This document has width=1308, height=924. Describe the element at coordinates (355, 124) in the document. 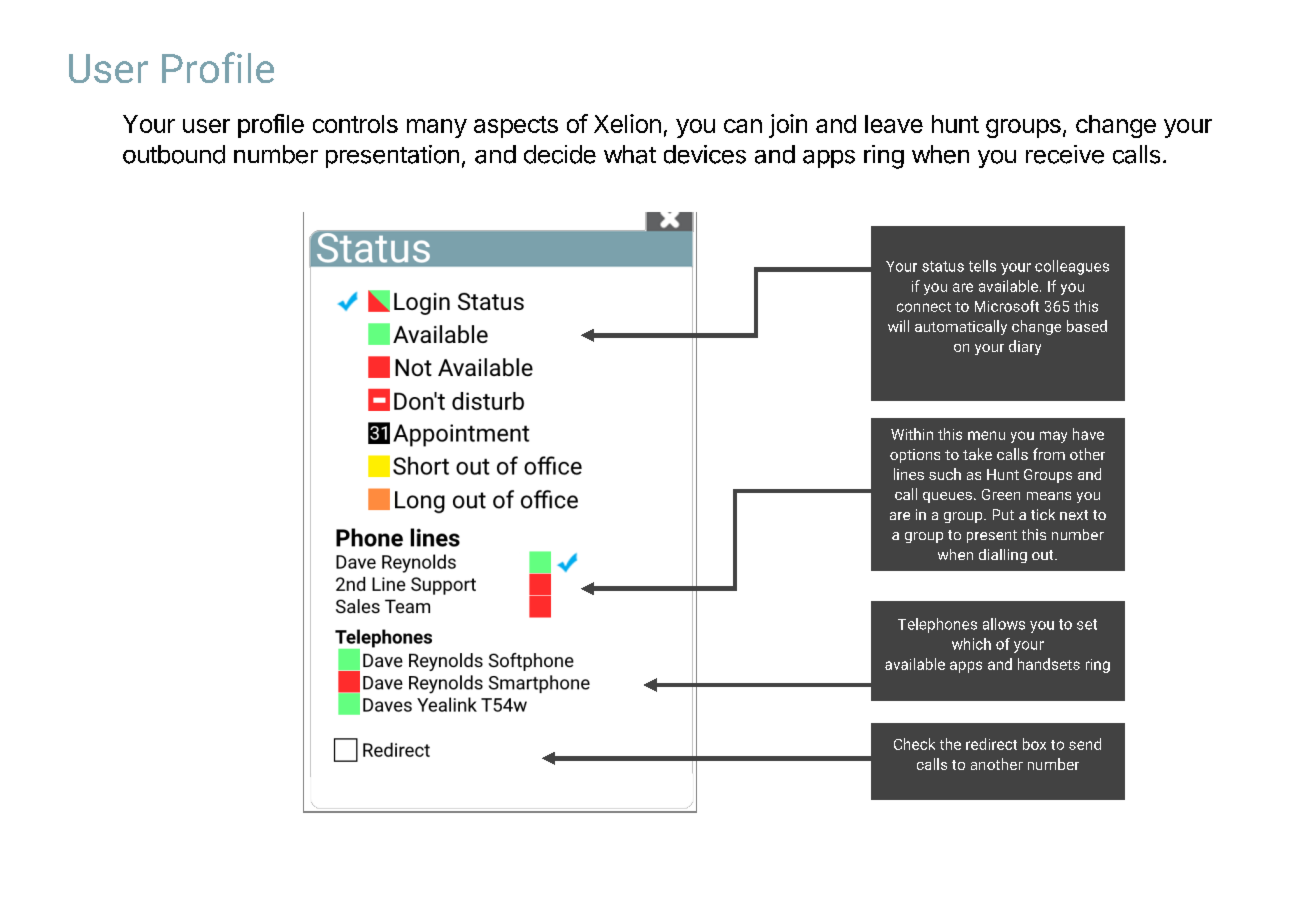

I see `controls` at that location.
